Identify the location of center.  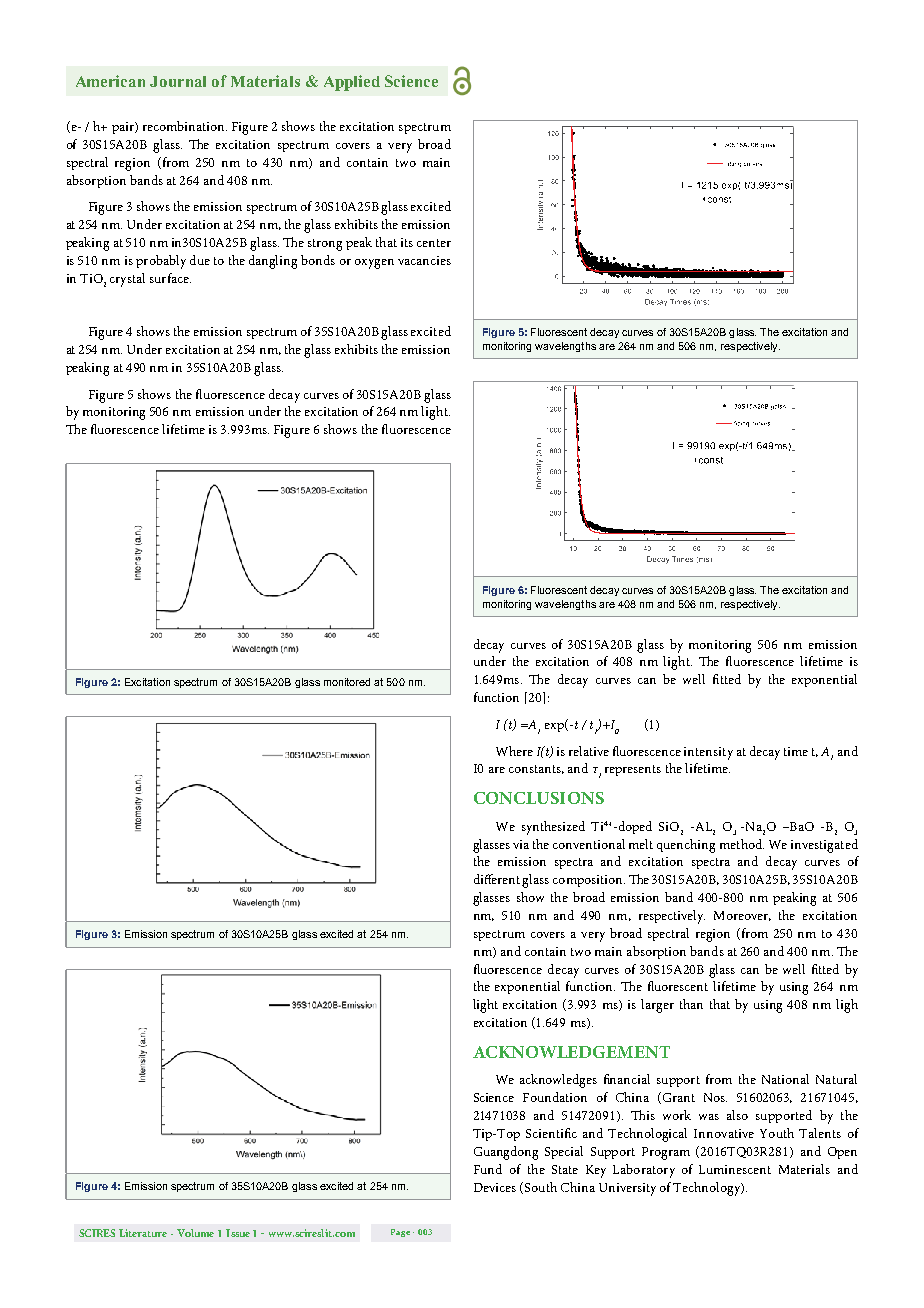
(434, 243).
